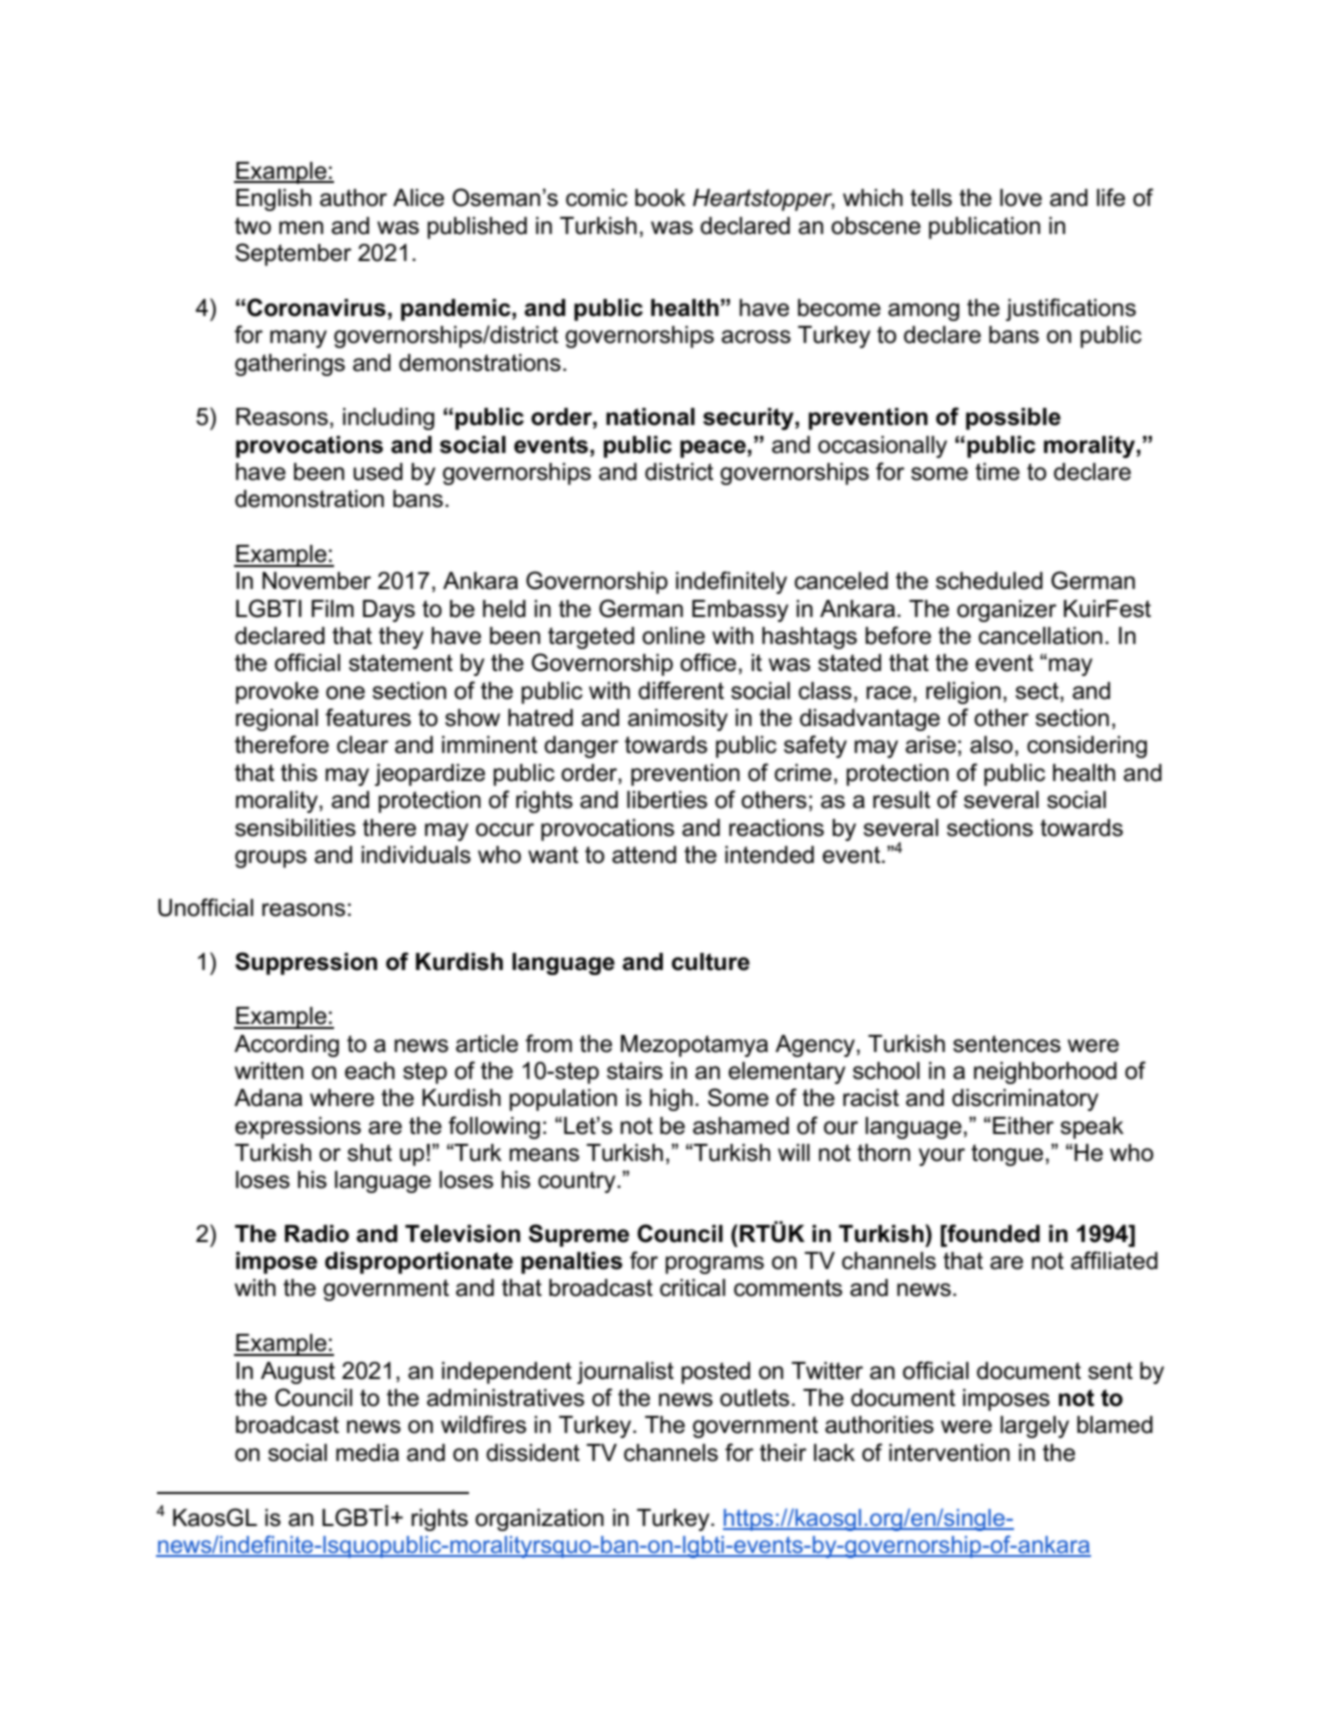 The height and width of the image is (1713, 1324). Describe the element at coordinates (949, 1453) in the image. I see `intervention` at that location.
